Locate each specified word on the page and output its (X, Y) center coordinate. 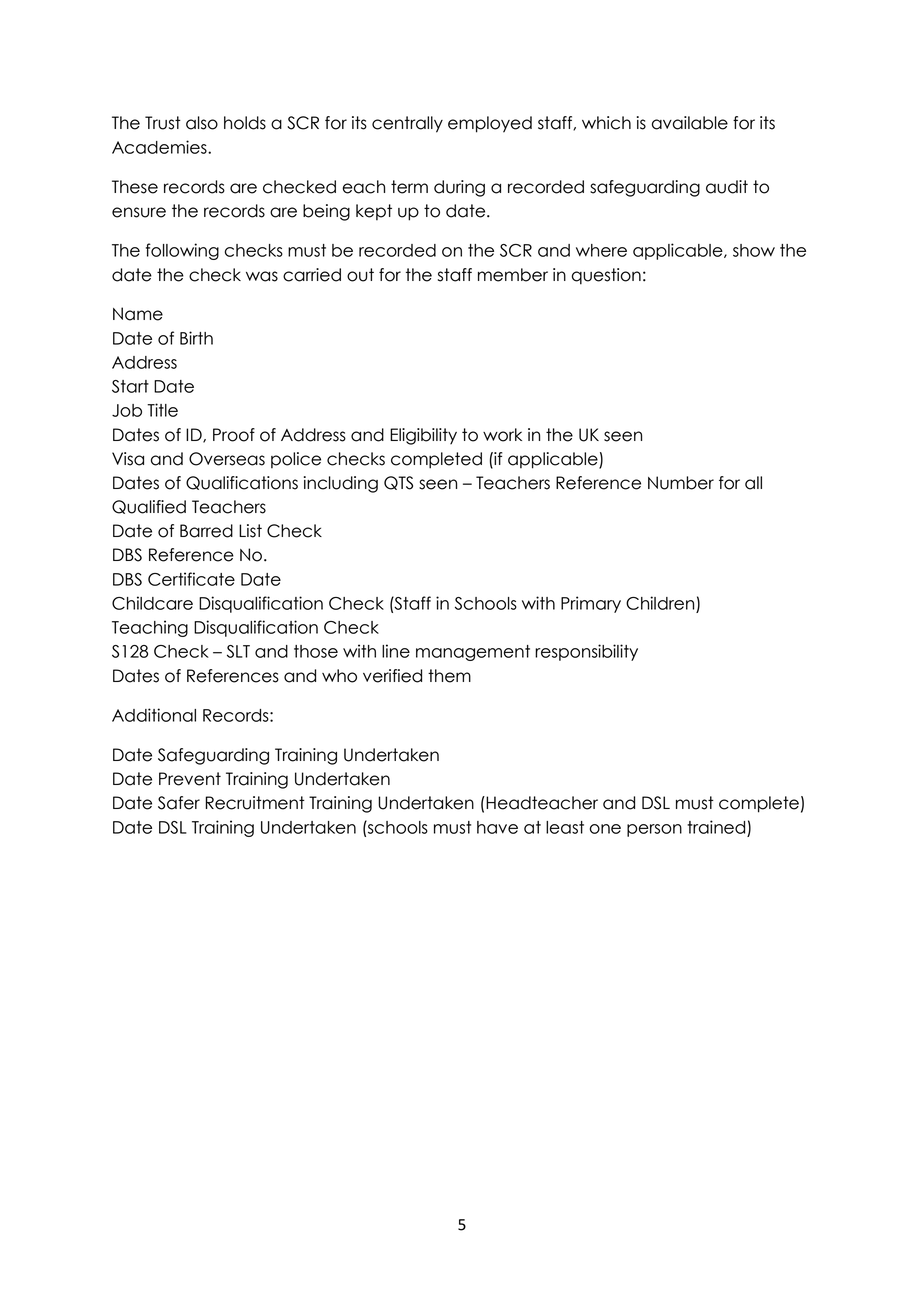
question (606, 276)
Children (660, 603)
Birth (196, 338)
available (690, 123)
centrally (407, 124)
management (473, 653)
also (202, 123)
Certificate (191, 579)
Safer (179, 803)
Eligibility (423, 436)
